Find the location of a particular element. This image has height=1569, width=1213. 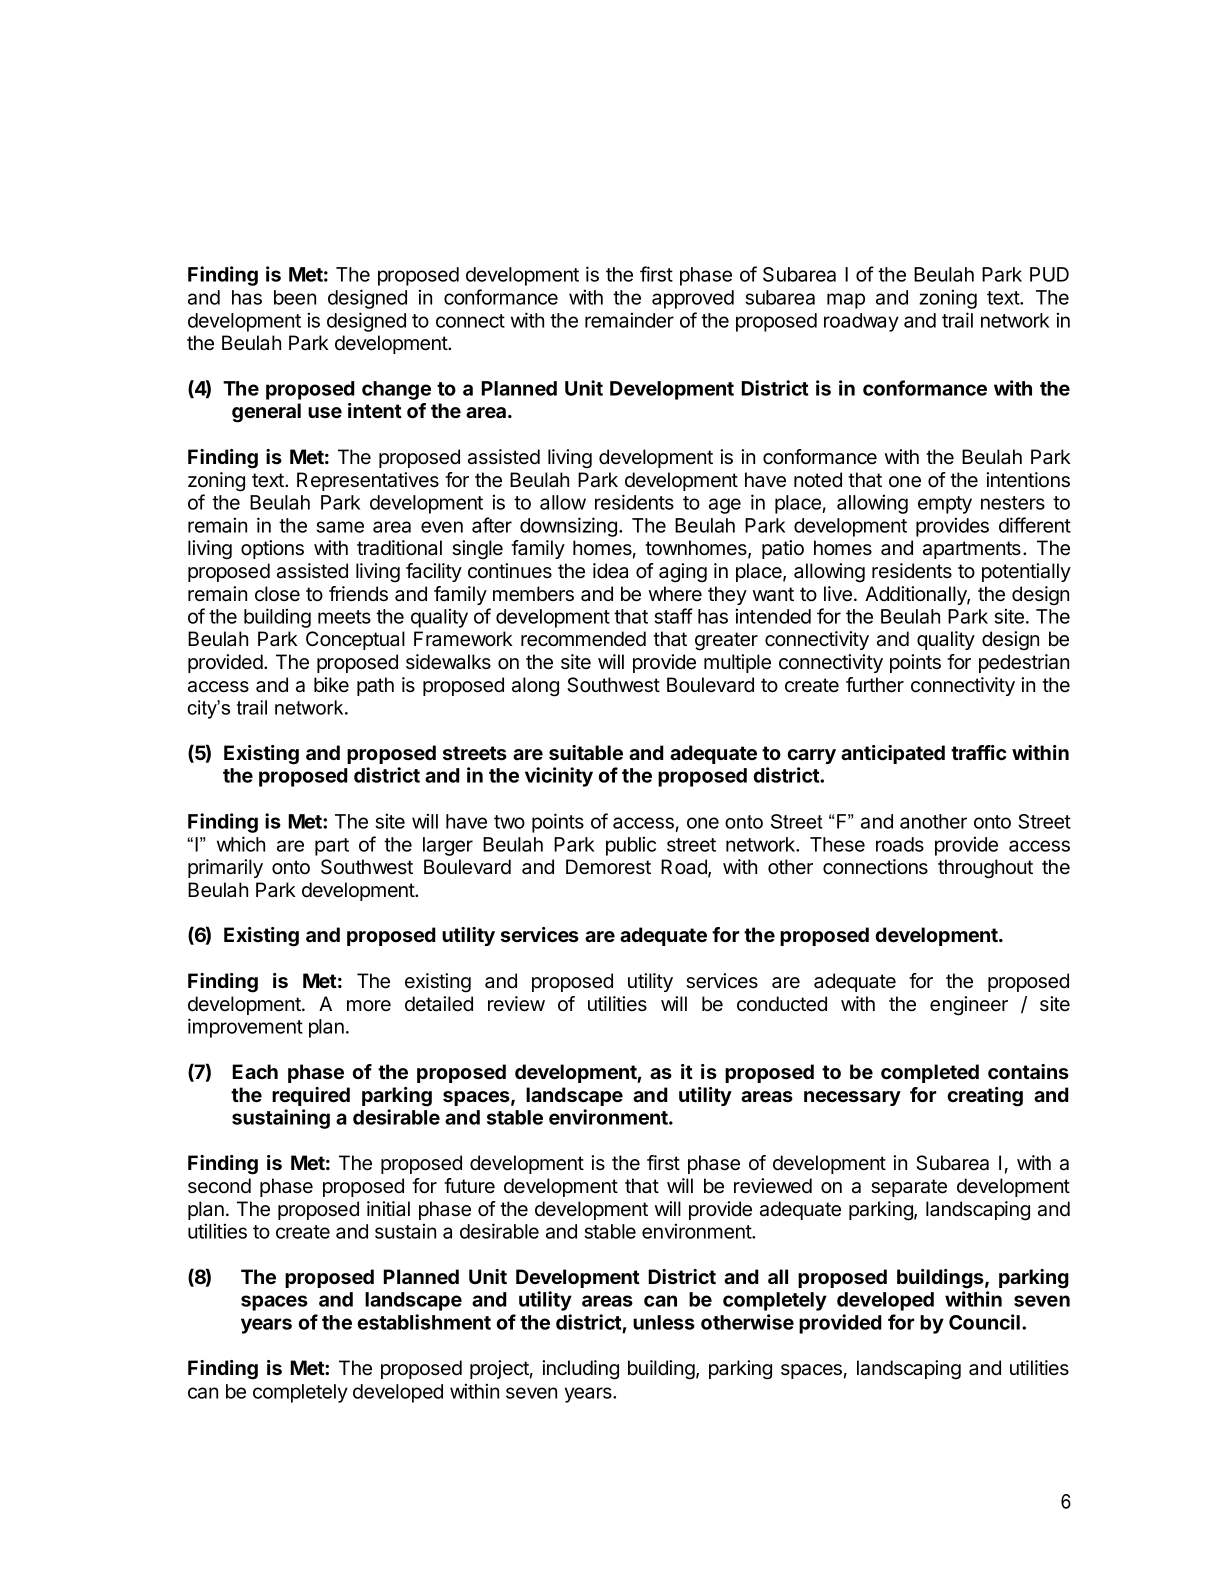

map is located at coordinates (846, 301).
